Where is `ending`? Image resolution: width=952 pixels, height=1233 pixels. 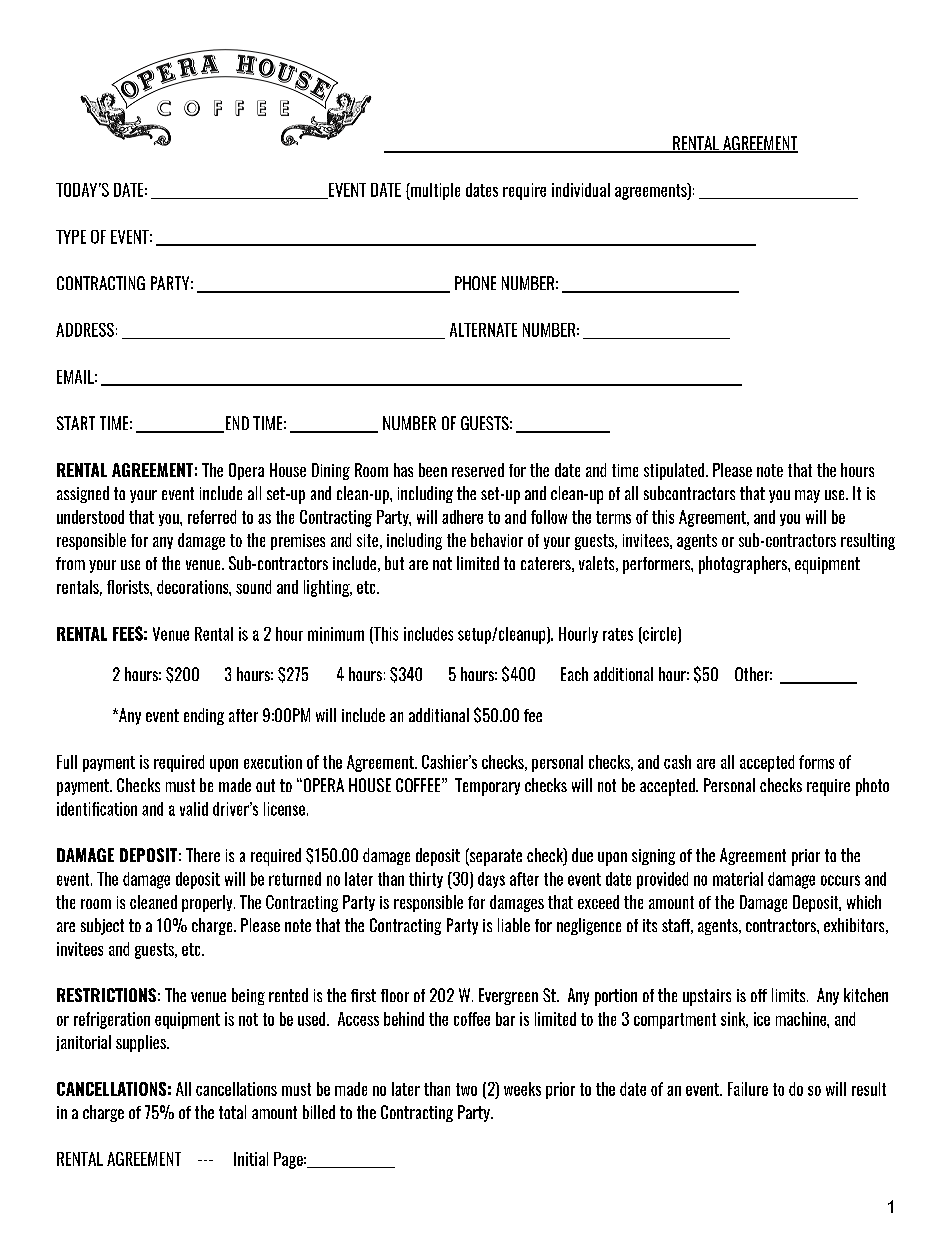 ending is located at coordinates (204, 716).
